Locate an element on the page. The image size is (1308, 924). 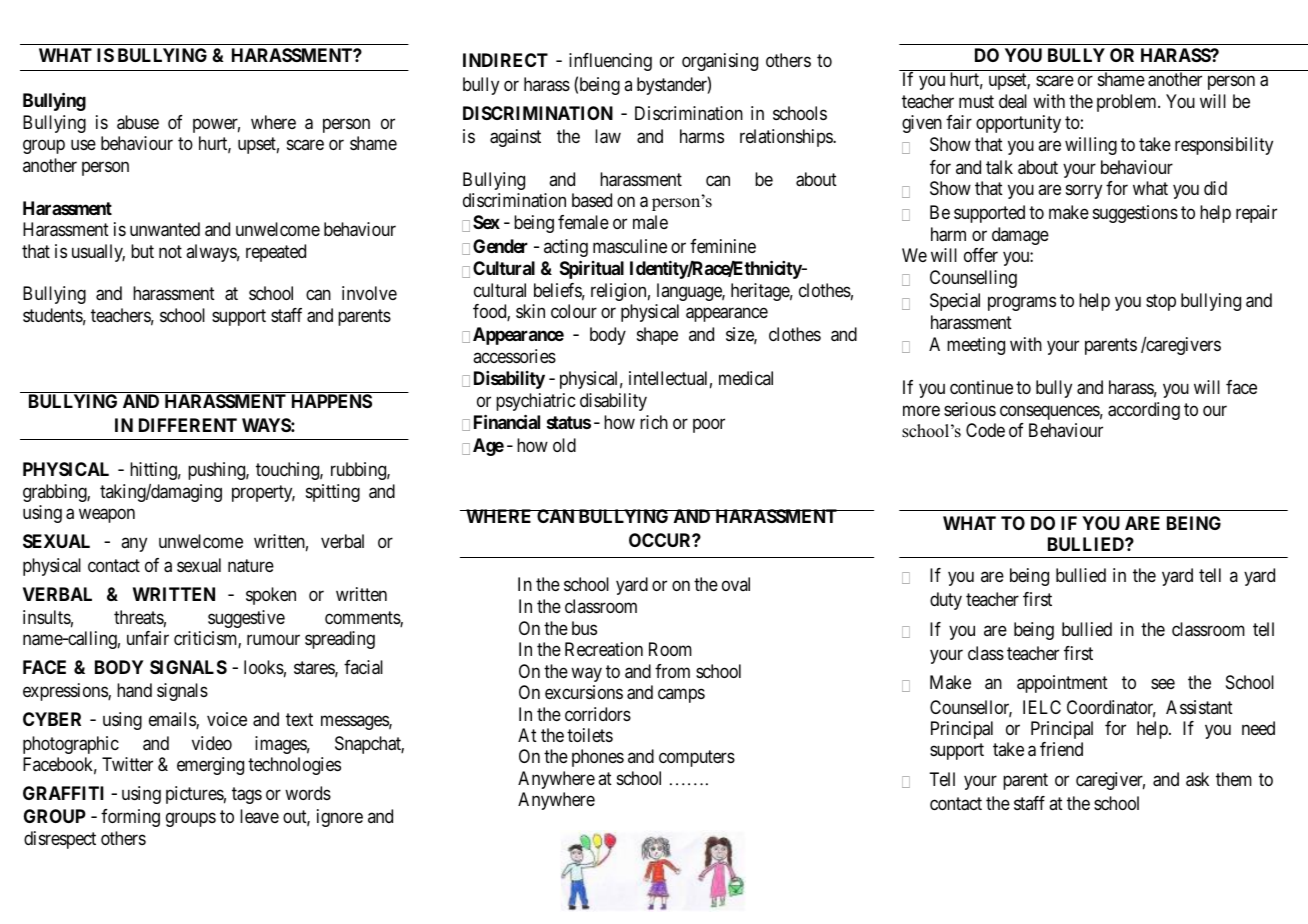
according is located at coordinates (1144, 411).
